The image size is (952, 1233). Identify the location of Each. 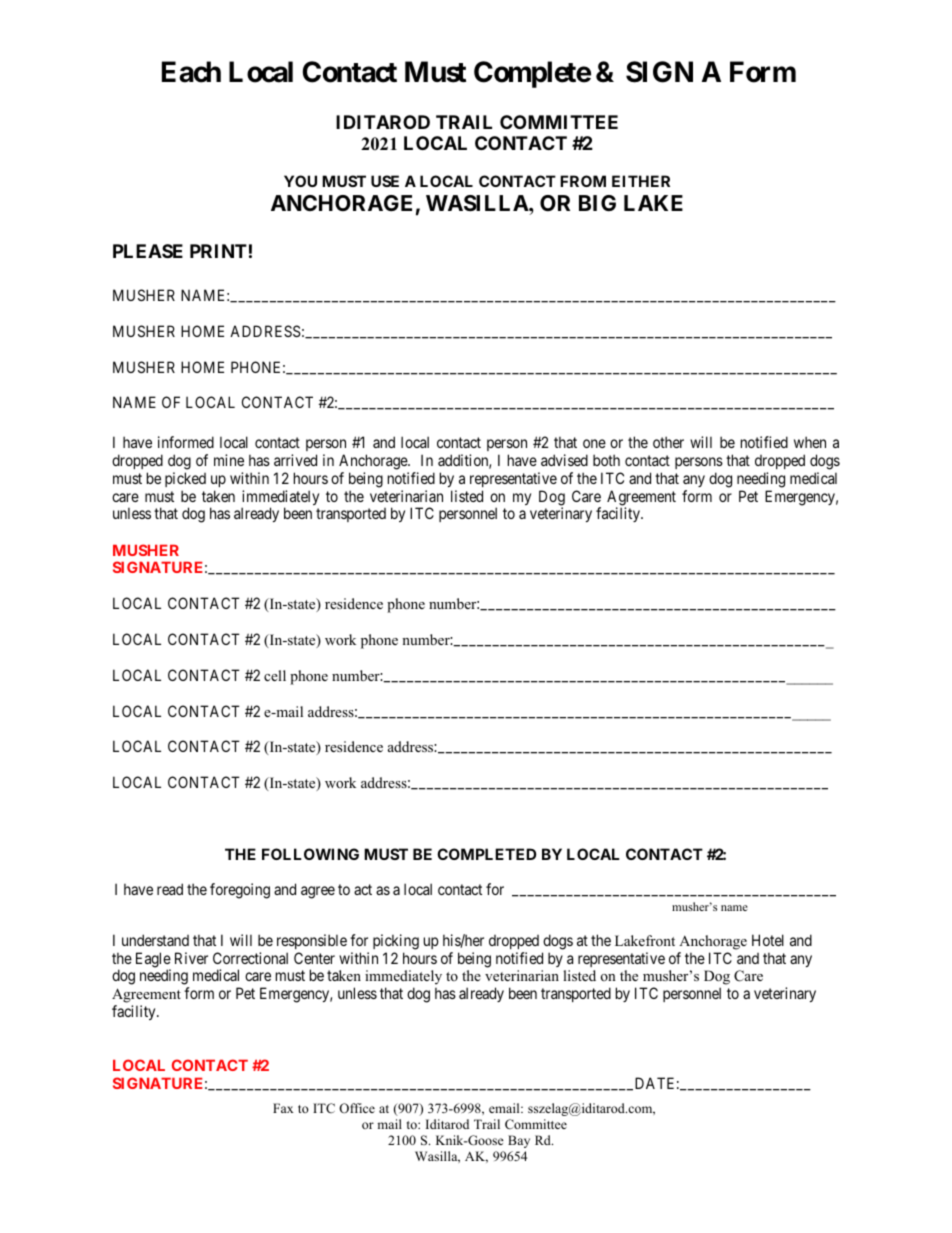
(191, 72).
